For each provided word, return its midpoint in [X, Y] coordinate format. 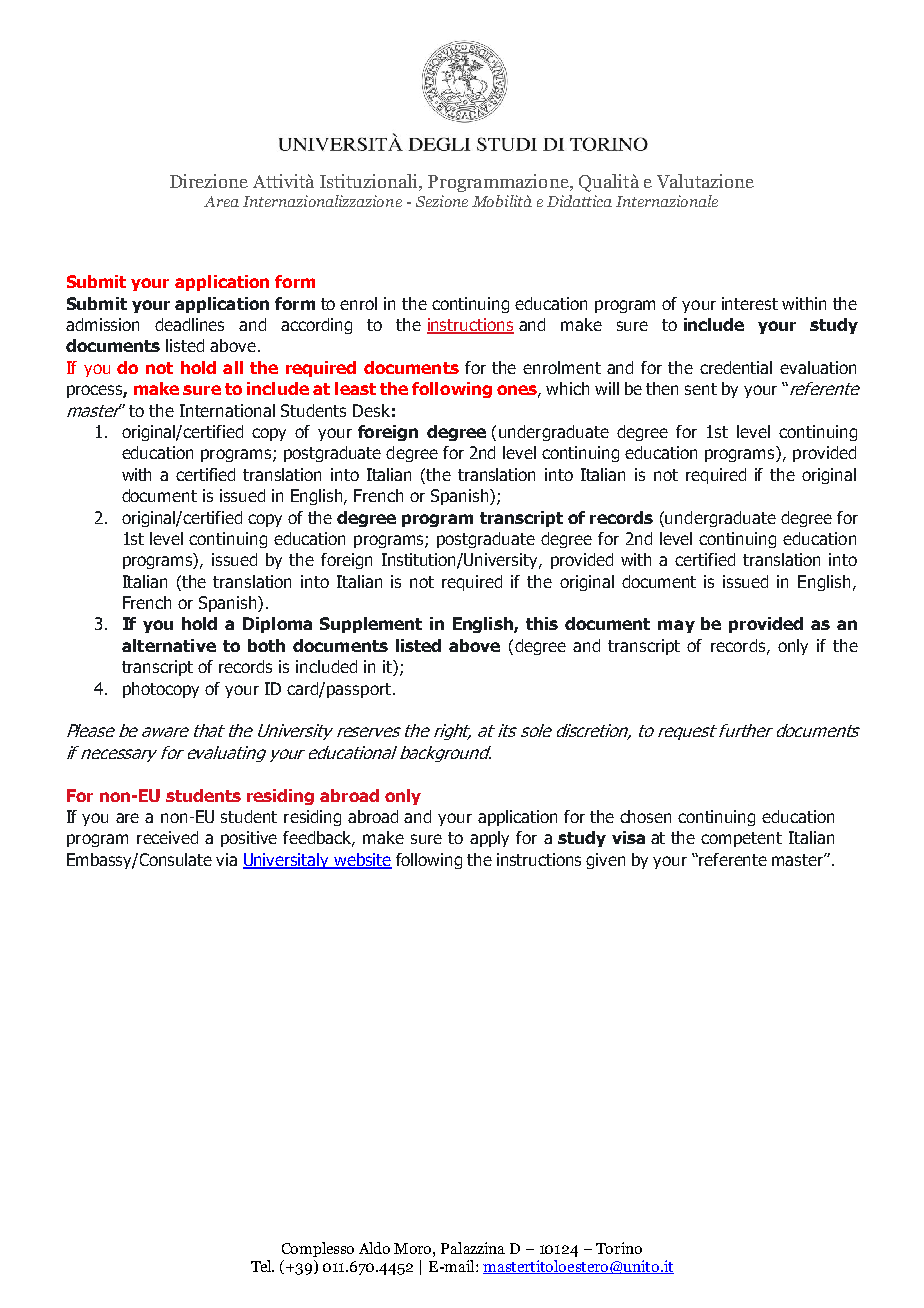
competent [741, 839]
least [355, 388]
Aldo [374, 1248]
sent [701, 389]
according [316, 326]
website [362, 861]
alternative [169, 645]
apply [489, 839]
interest [750, 303]
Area [221, 201]
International [227, 410]
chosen [645, 816]
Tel [262, 1266]
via [226, 859]
